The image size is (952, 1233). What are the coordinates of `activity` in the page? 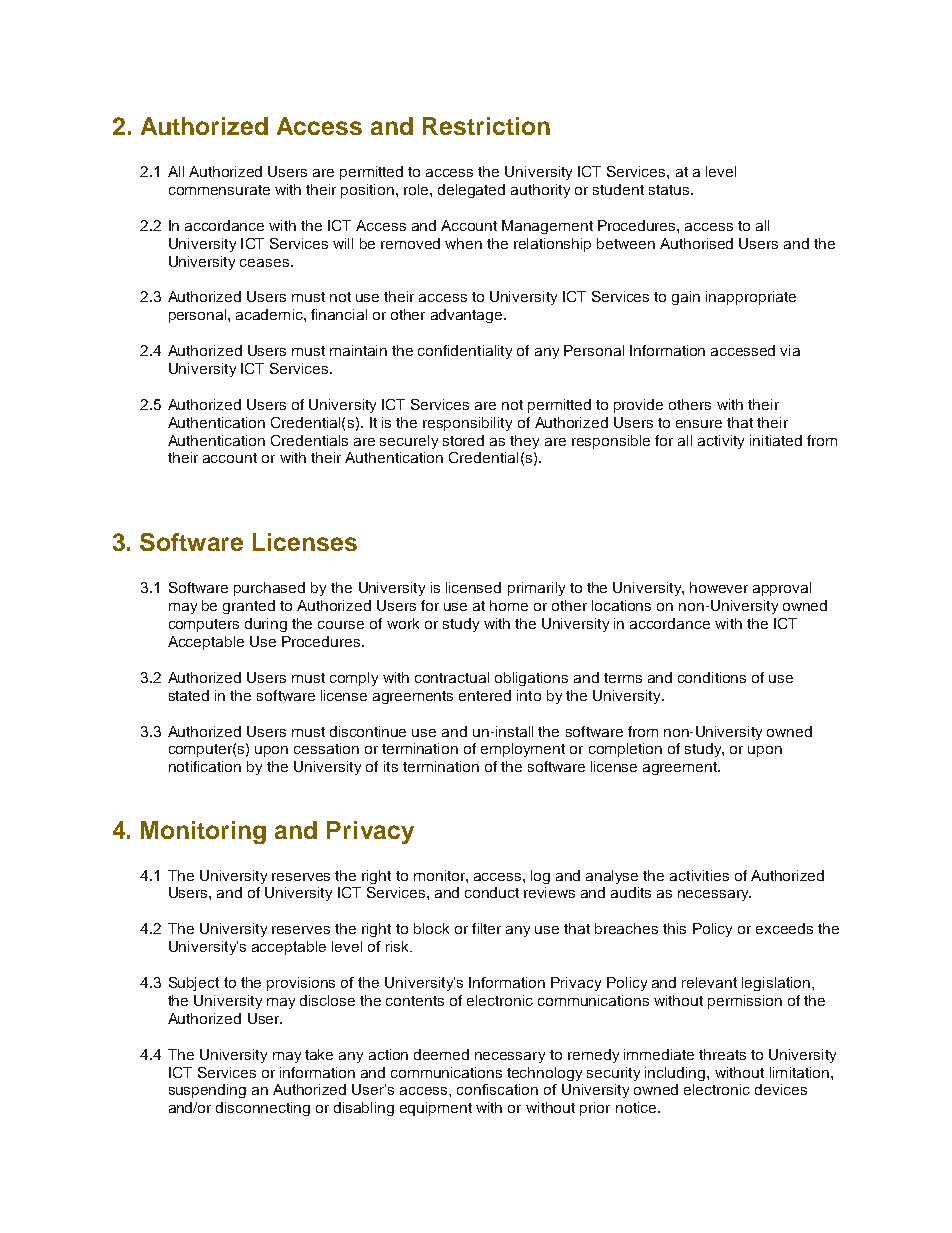 It's located at (721, 442).
